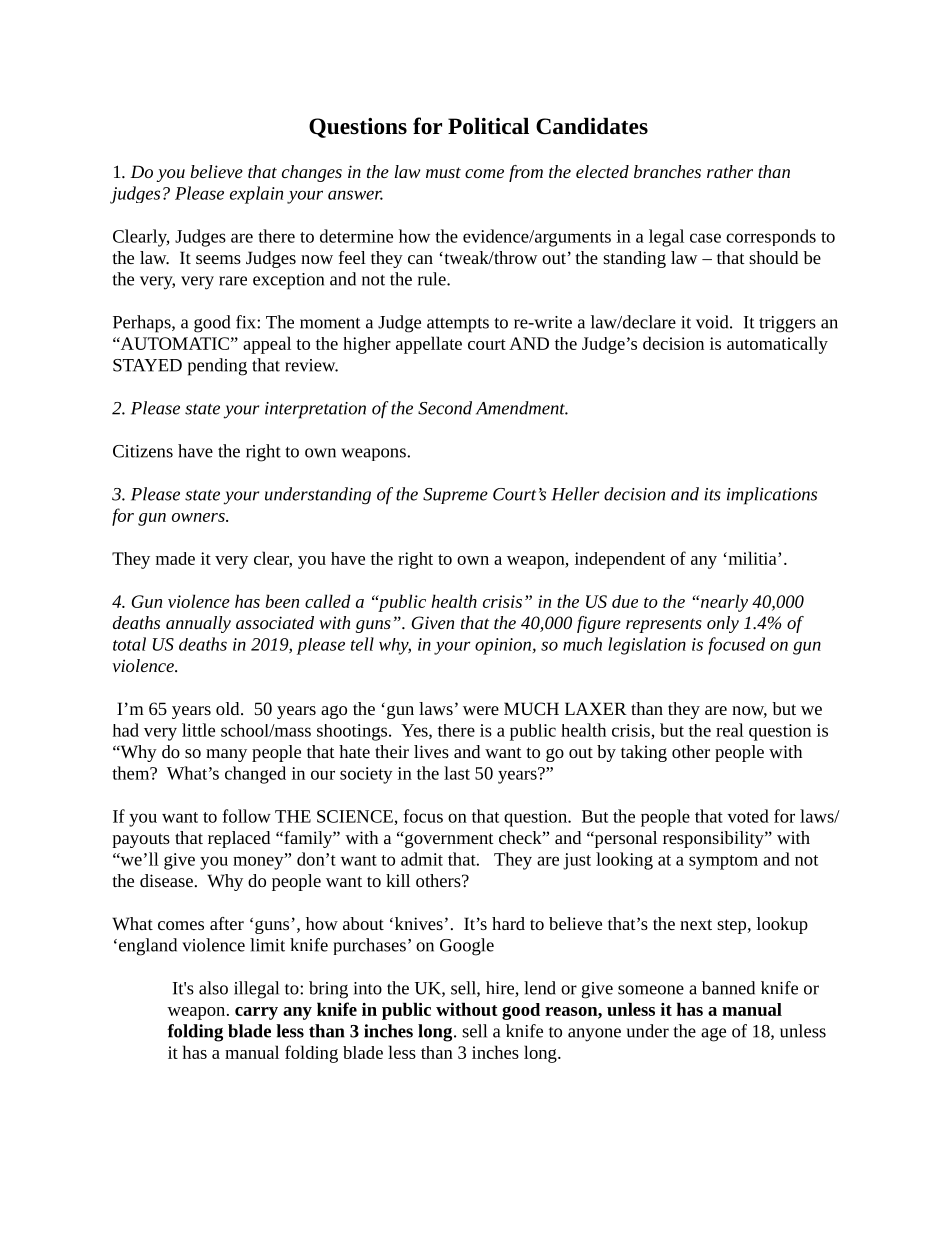 The width and height of the screenshot is (952, 1233). I want to click on nearly, so click(723, 603).
